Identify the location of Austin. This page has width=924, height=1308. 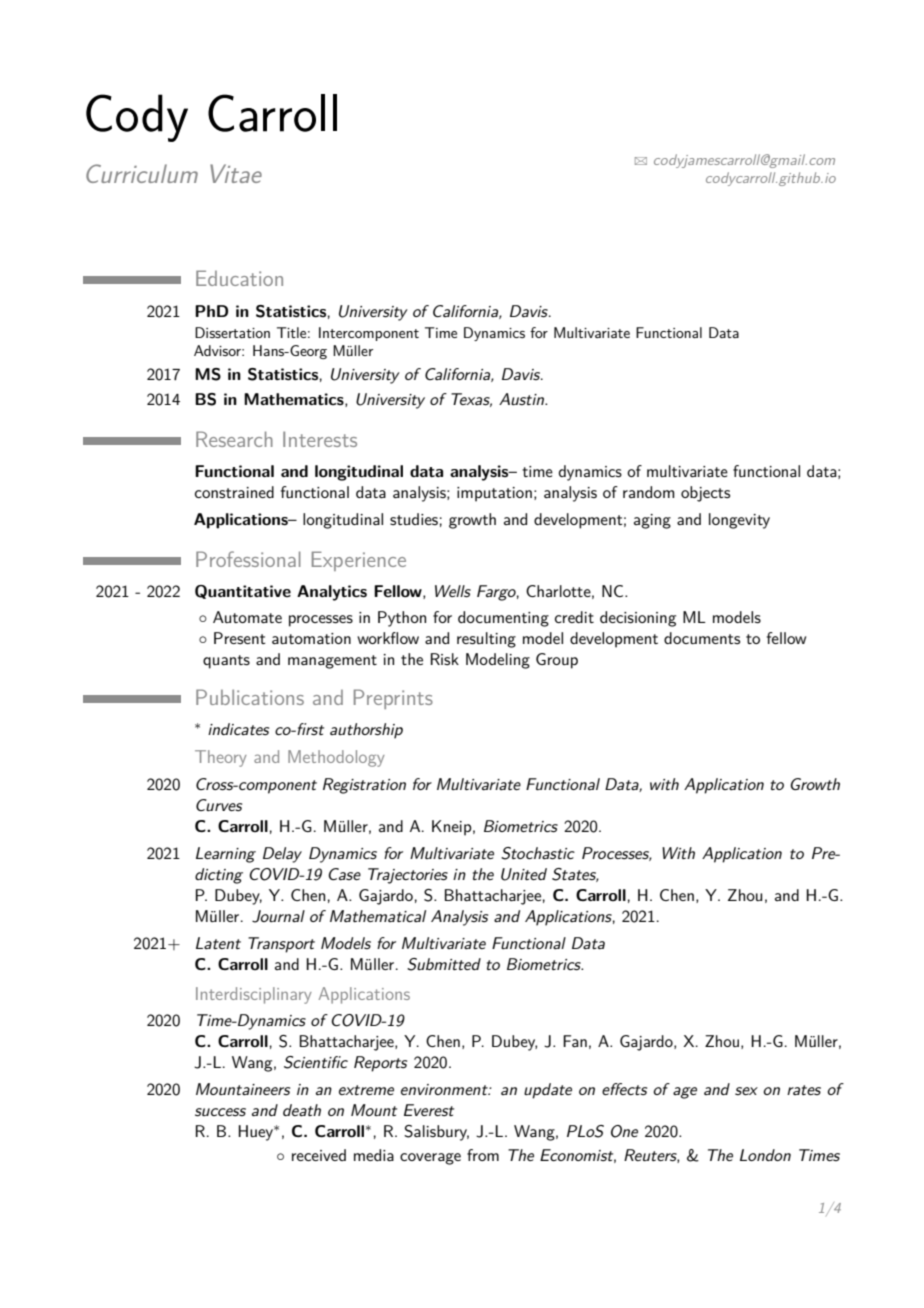
(523, 399).
